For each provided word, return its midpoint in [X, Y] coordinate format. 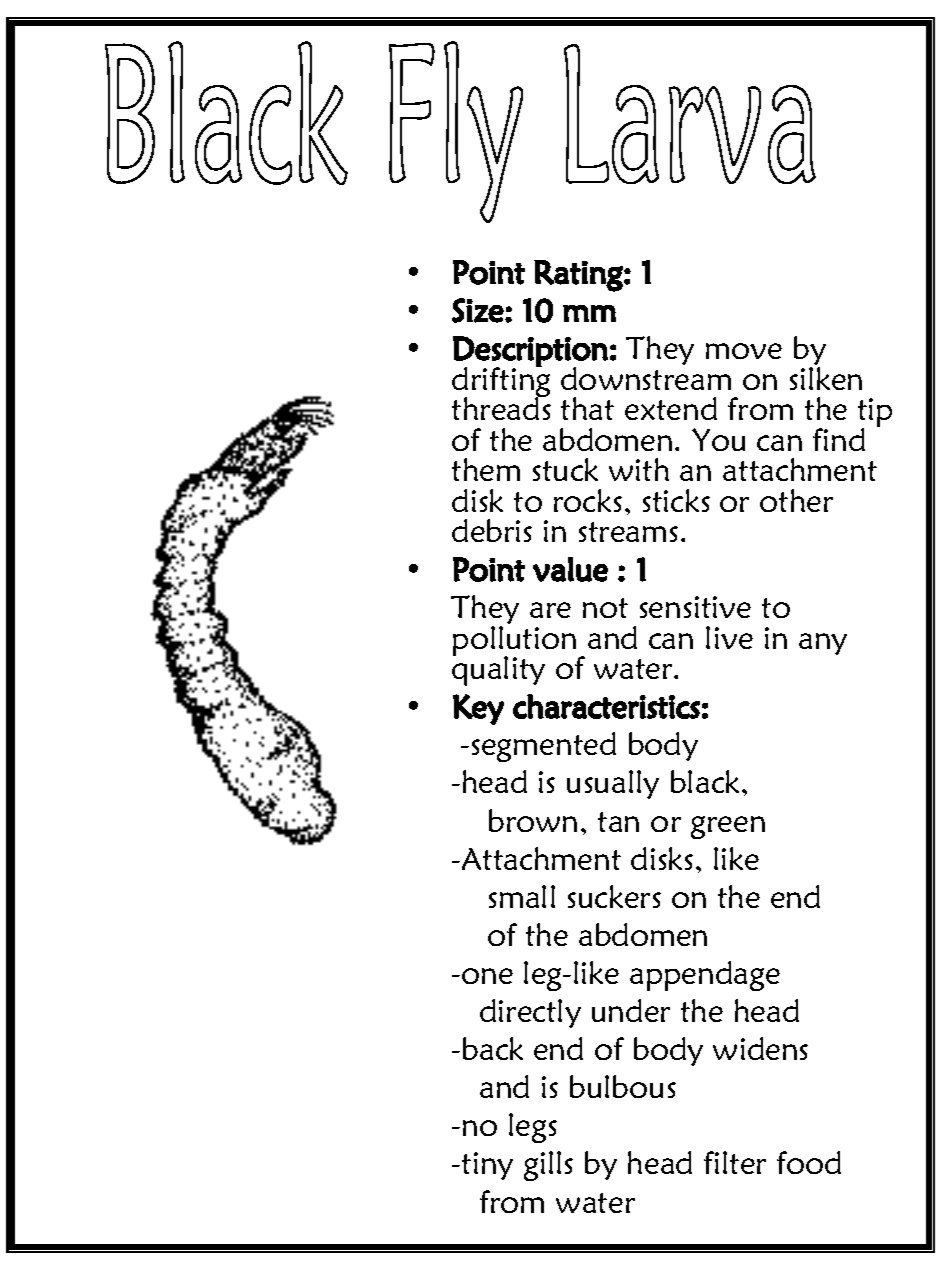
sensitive [695, 607]
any [823, 644]
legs [533, 1128]
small [522, 896]
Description [530, 352]
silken [826, 378]
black [707, 781]
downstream [646, 378]
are [550, 610]
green [728, 827]
